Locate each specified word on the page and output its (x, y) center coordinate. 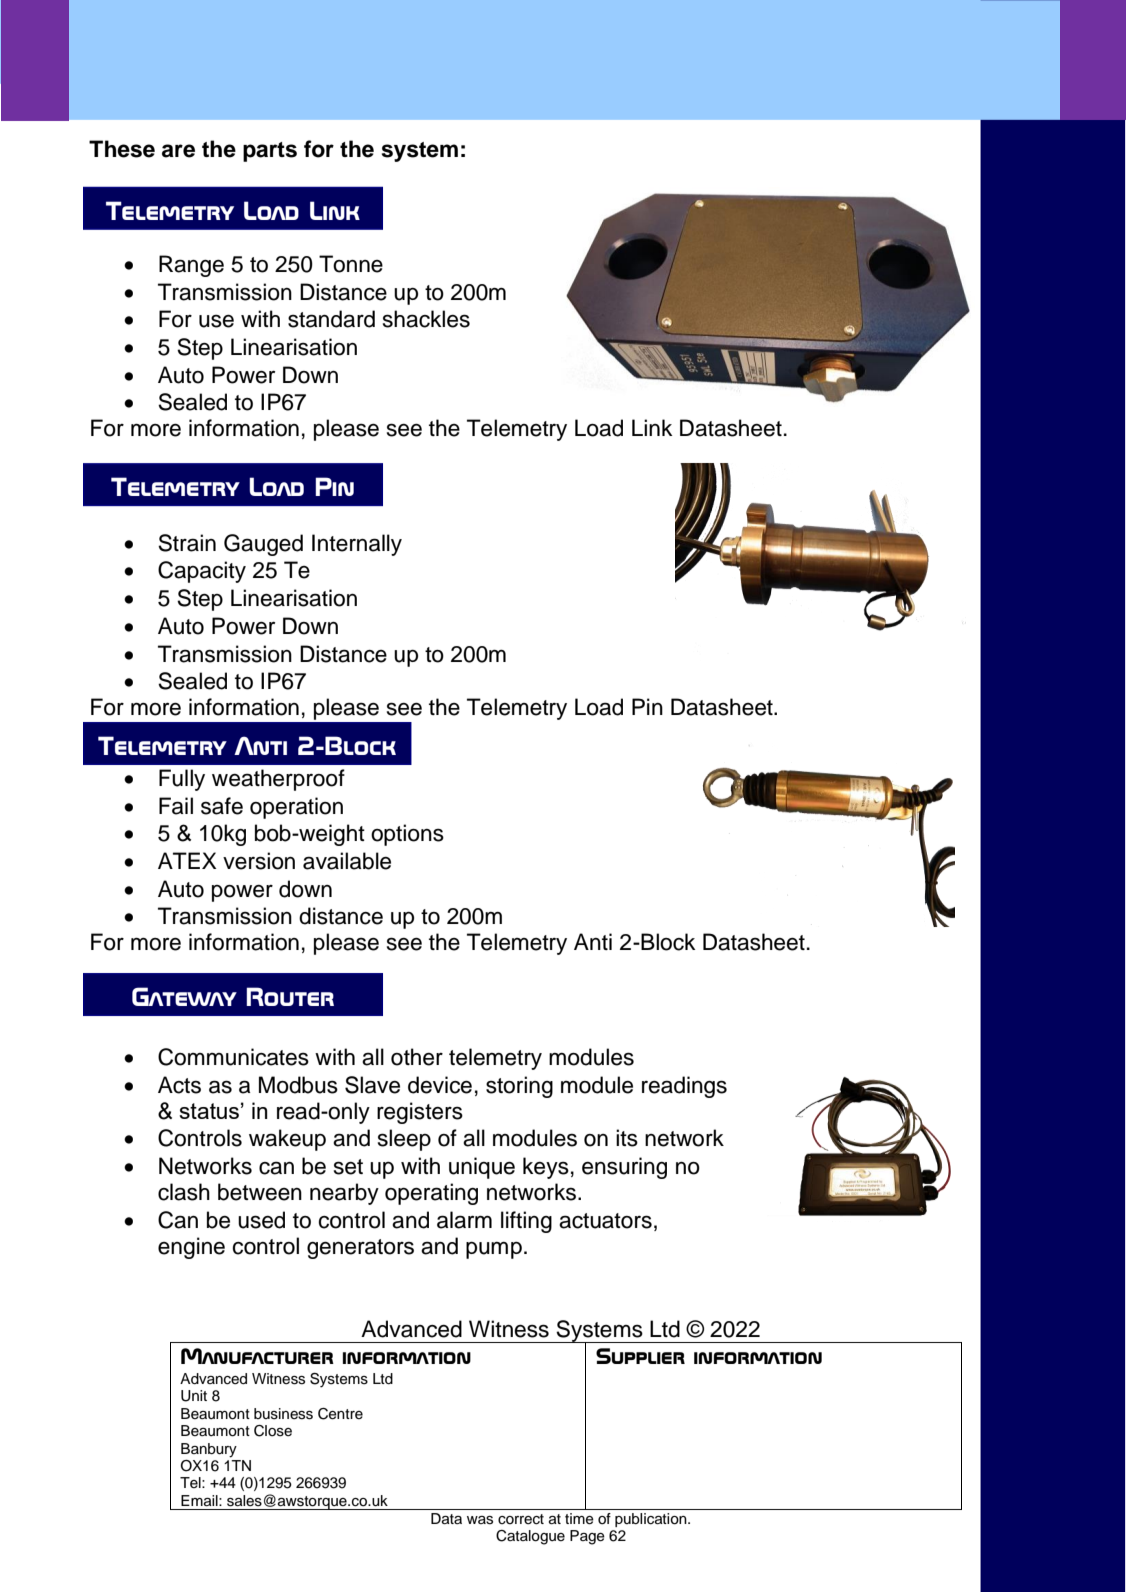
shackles (426, 319)
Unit (194, 1396)
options (407, 835)
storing (519, 1087)
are (178, 151)
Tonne (351, 264)
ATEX (187, 860)
